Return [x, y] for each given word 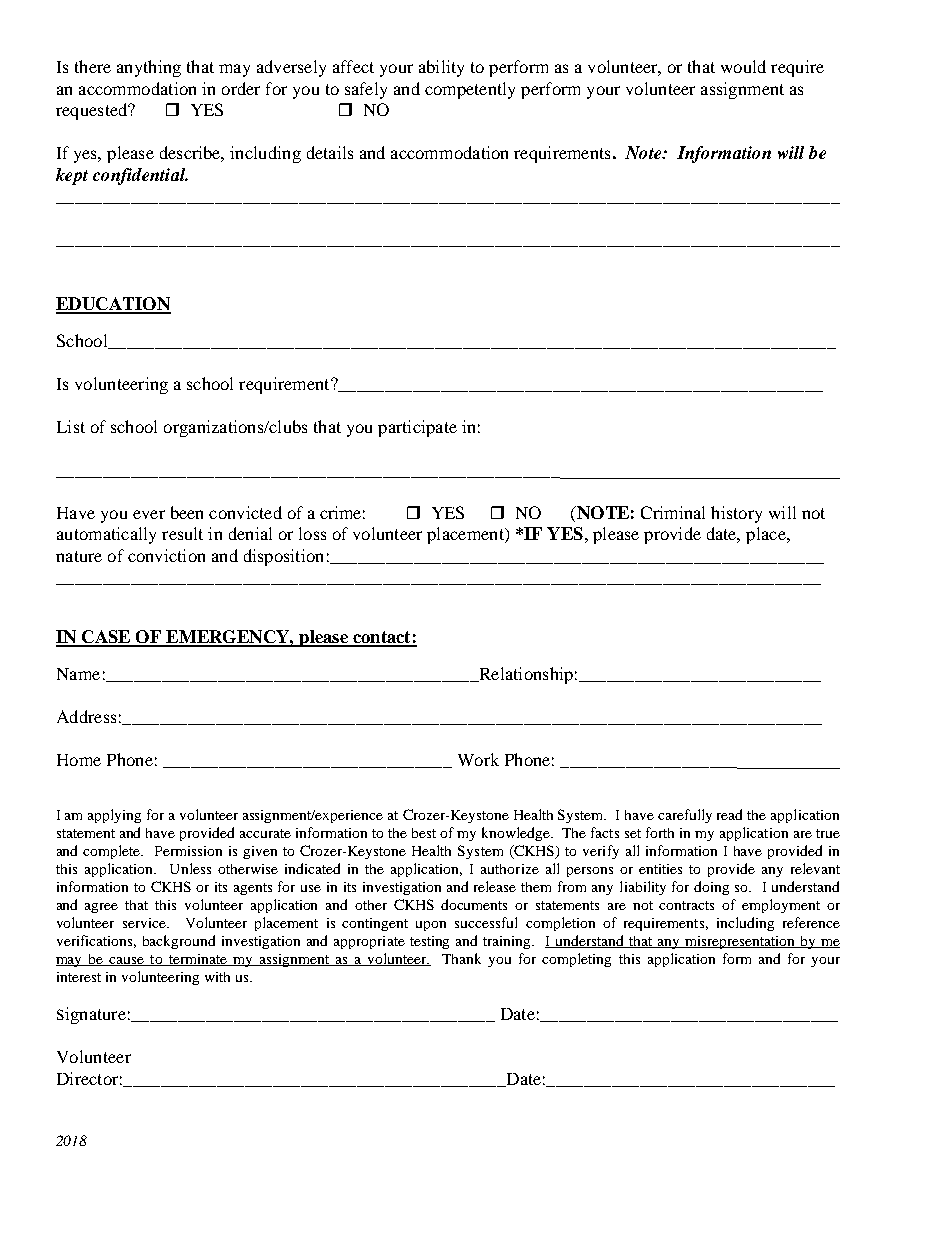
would [743, 66]
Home [79, 760]
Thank [461, 958]
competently [470, 90]
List [71, 426]
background [179, 942]
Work [478, 759]
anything [149, 68]
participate [417, 428]
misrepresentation [740, 942]
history [736, 514]
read [729, 814]
